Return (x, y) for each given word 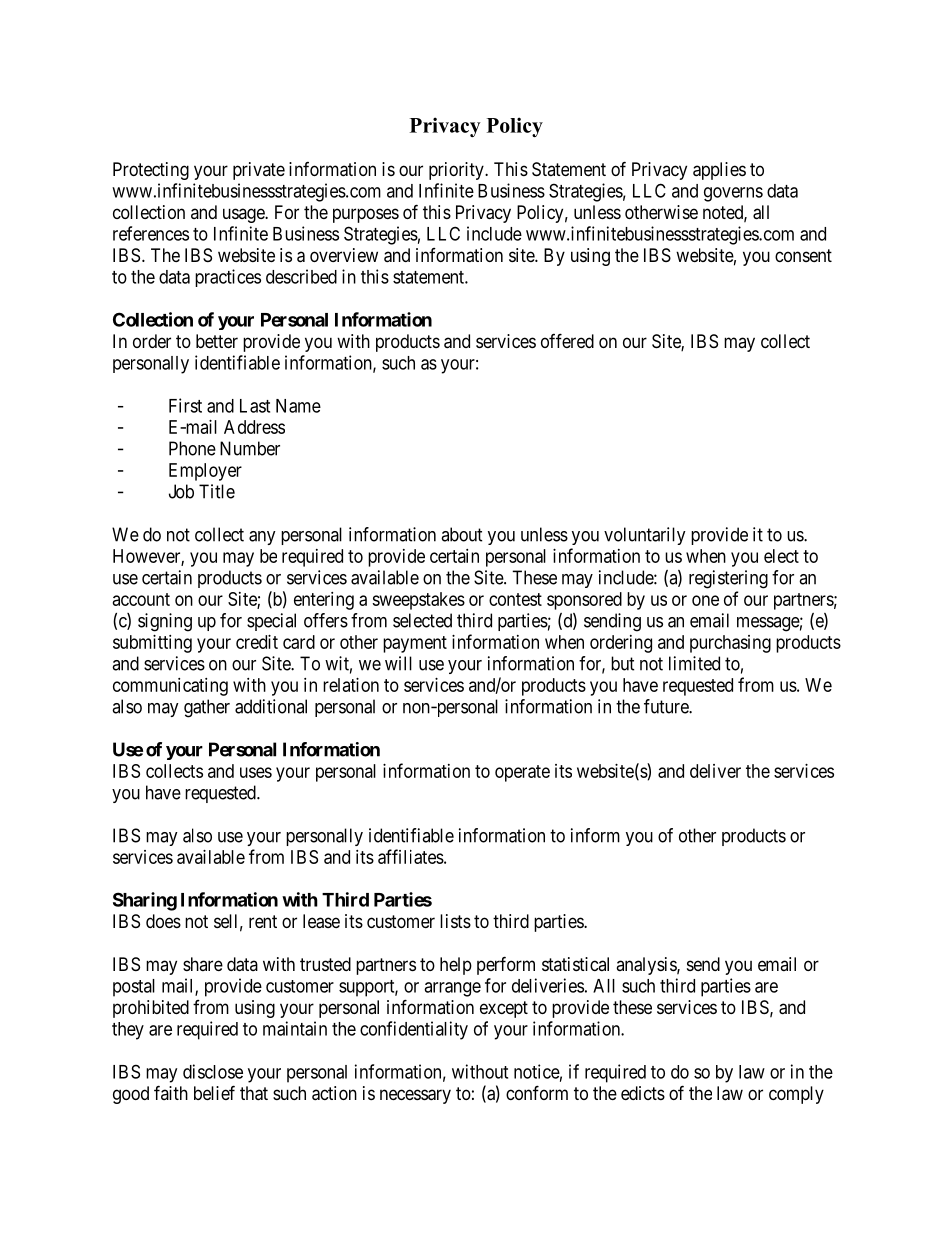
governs (733, 194)
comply (796, 1095)
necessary (415, 1096)
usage (244, 215)
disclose (213, 1071)
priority (457, 171)
